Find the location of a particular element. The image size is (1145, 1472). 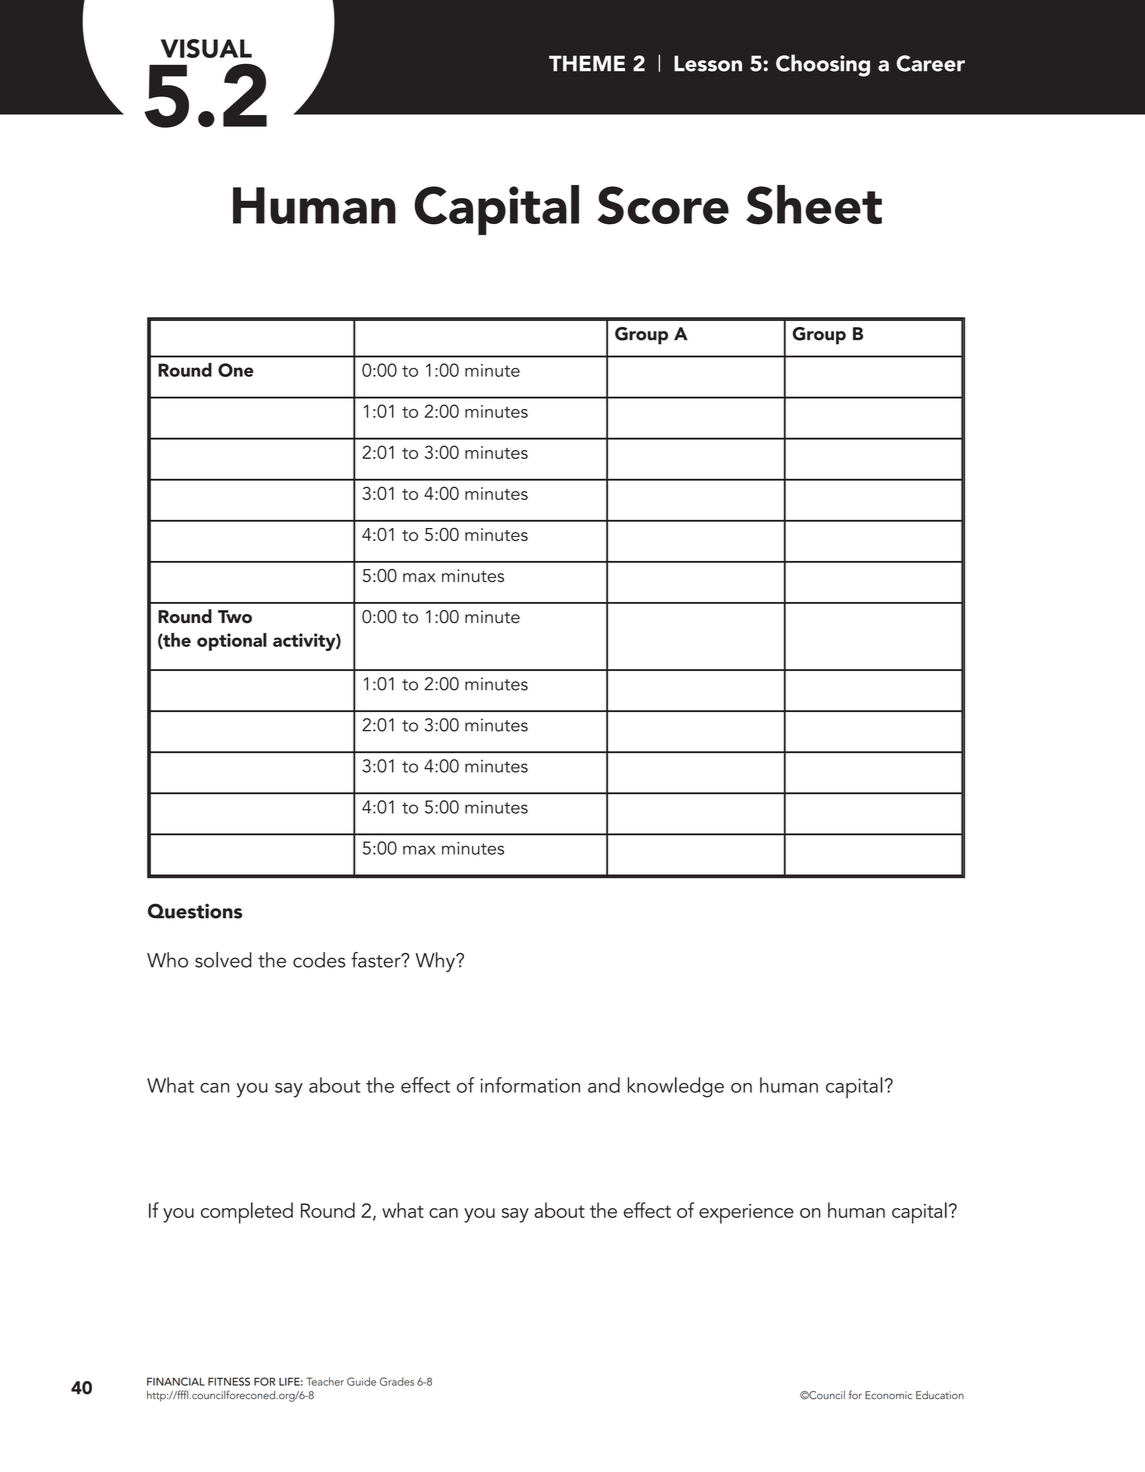

VISUAL is located at coordinates (206, 48).
